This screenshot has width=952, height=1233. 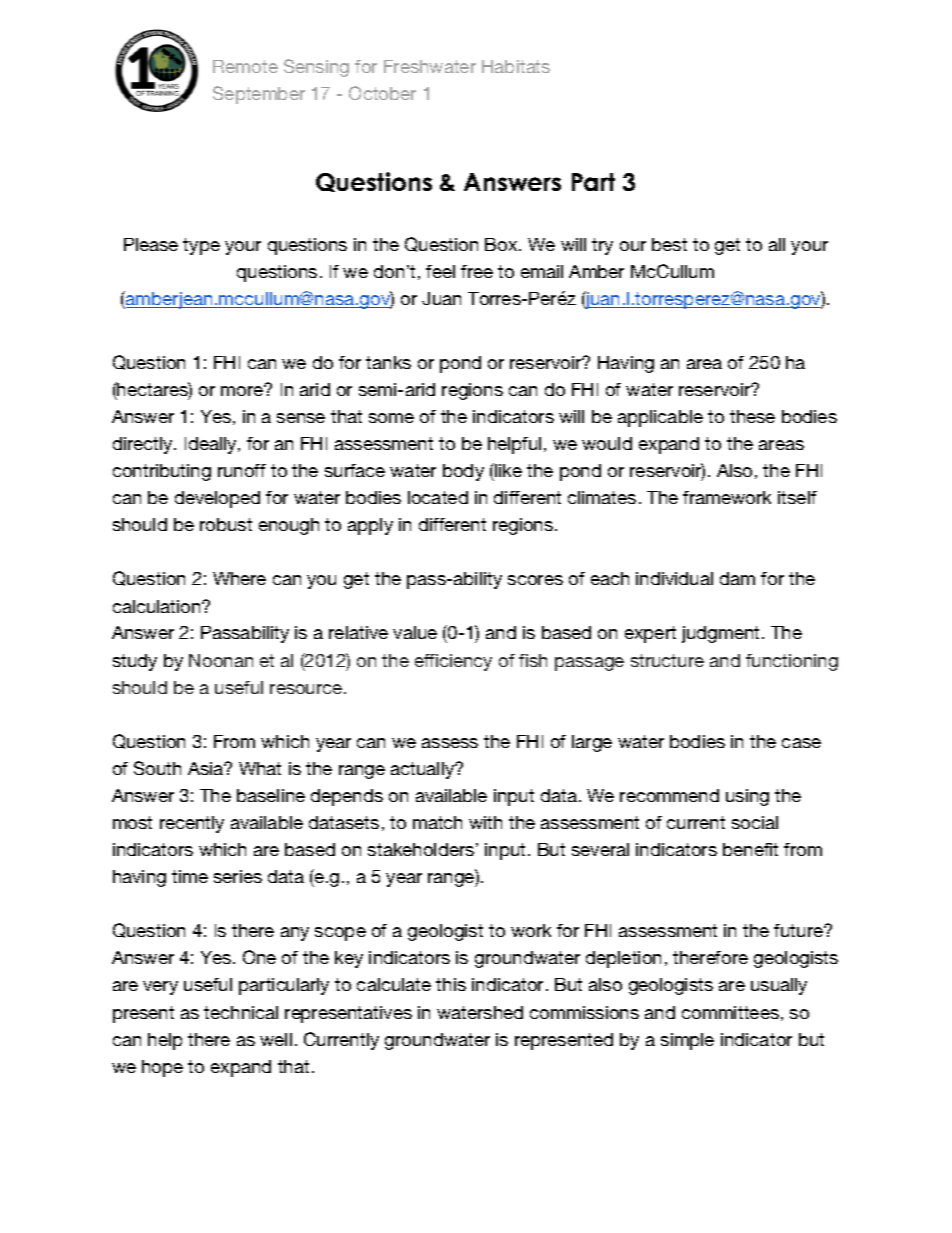 I want to click on Noonan, so click(x=221, y=660).
